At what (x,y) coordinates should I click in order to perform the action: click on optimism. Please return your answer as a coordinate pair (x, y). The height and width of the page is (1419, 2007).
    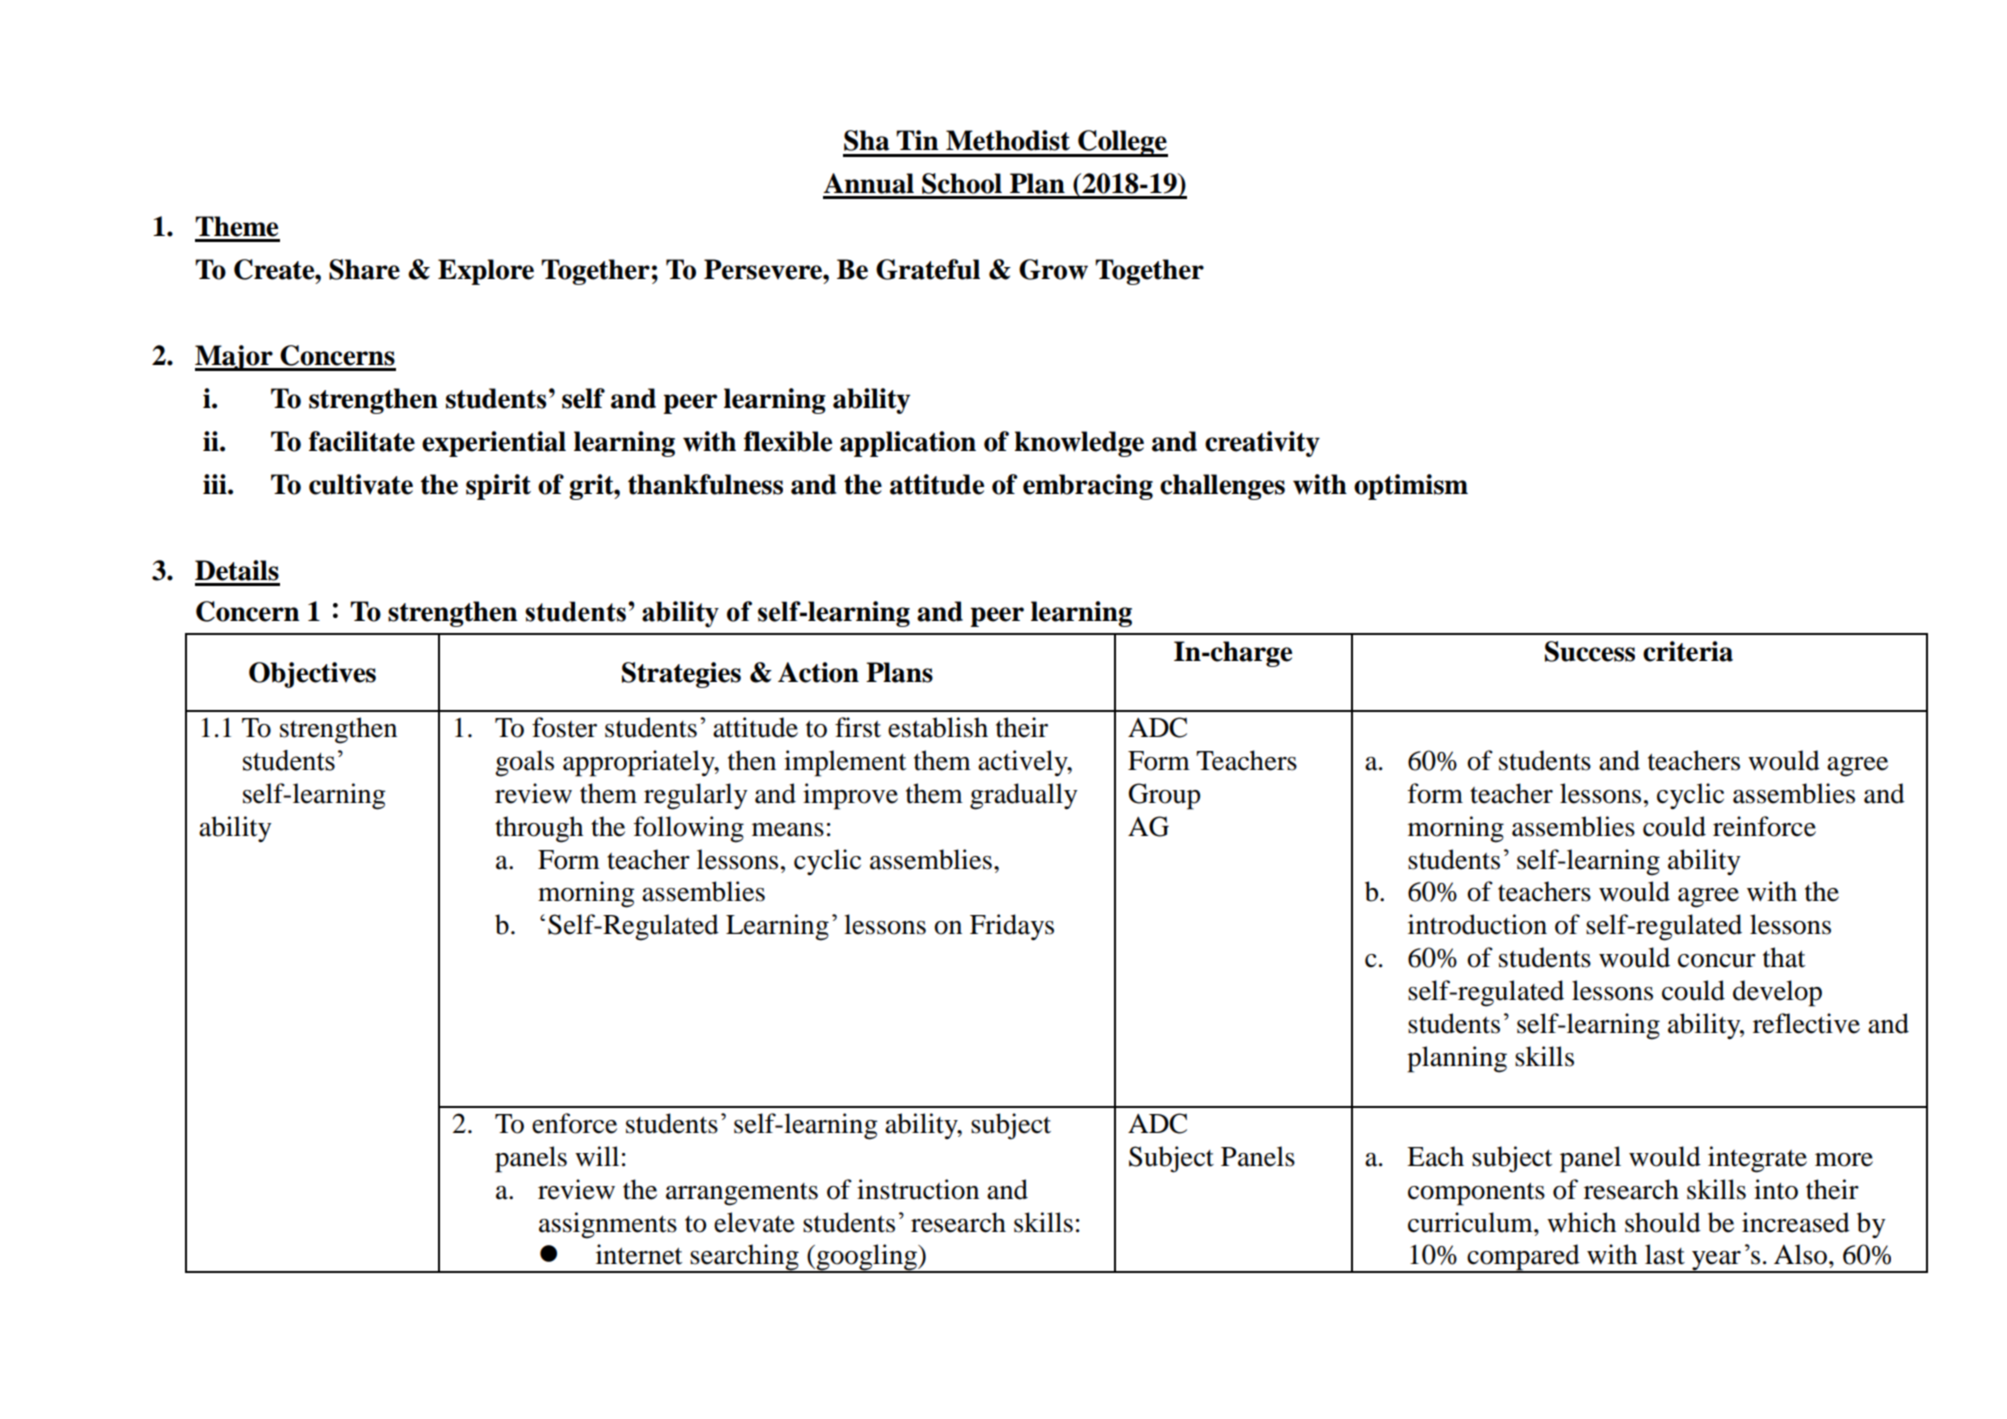
    Looking at the image, I should click on (1411, 487).
